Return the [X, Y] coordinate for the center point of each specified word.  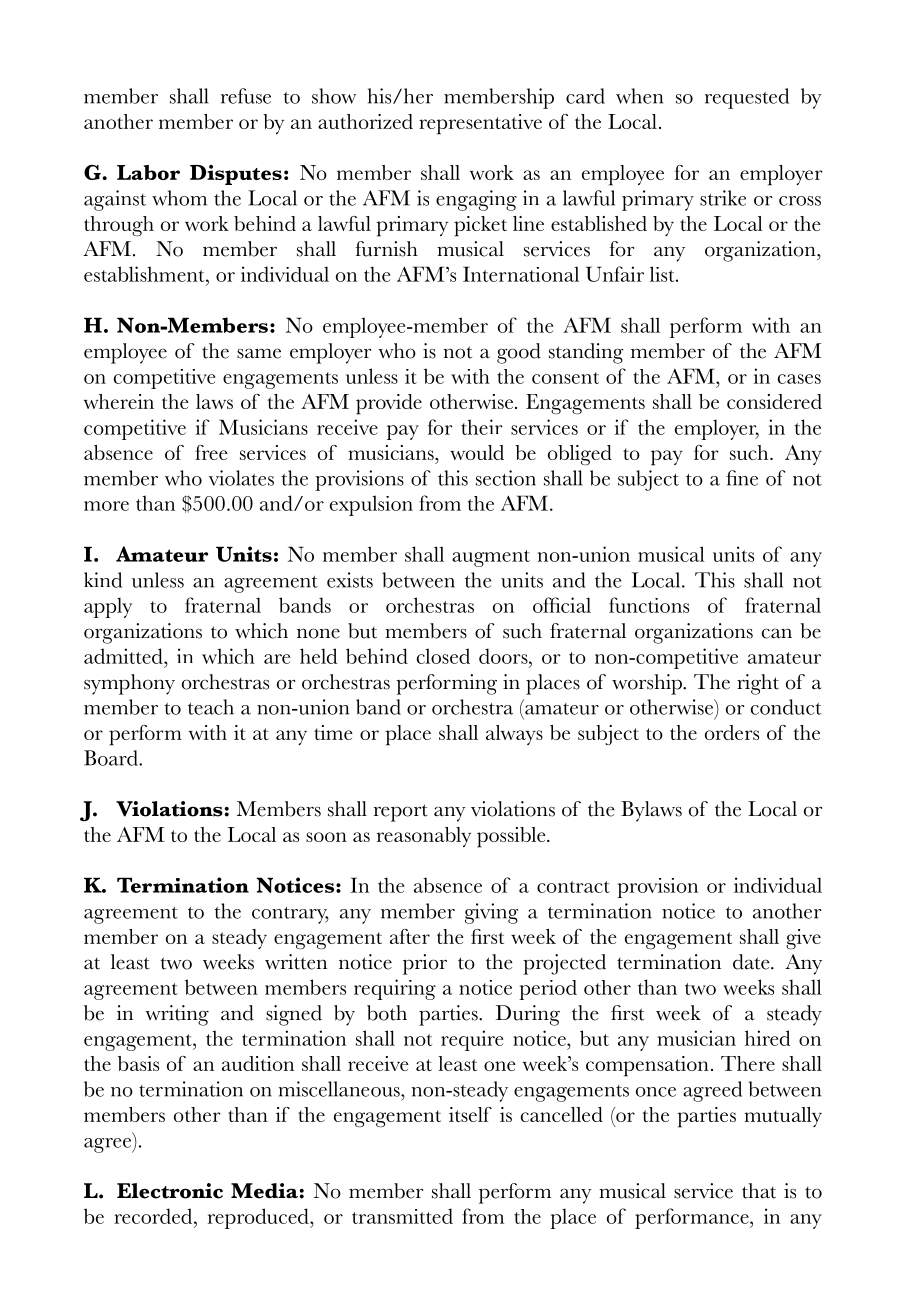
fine [742, 478]
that [759, 1191]
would [477, 452]
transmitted [402, 1216]
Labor [148, 172]
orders [732, 732]
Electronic [170, 1191]
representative [480, 124]
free [211, 452]
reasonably [424, 837]
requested [747, 98]
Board [112, 758]
